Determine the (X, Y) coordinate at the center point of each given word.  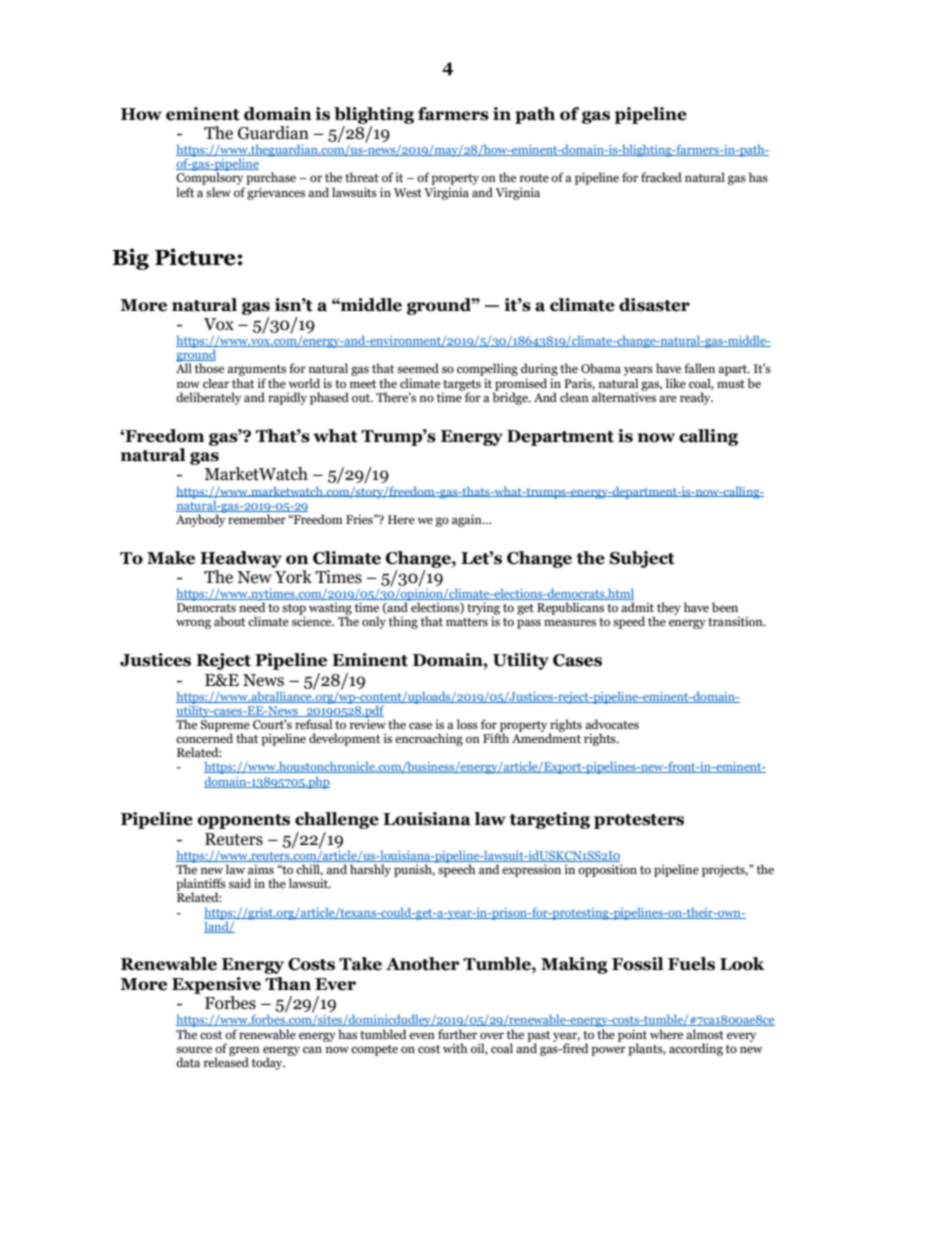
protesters (639, 821)
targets (461, 386)
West (408, 192)
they (669, 608)
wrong (193, 624)
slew (218, 192)
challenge (337, 820)
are (668, 398)
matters (467, 622)
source (194, 1049)
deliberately (208, 398)
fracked (661, 177)
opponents (244, 821)
